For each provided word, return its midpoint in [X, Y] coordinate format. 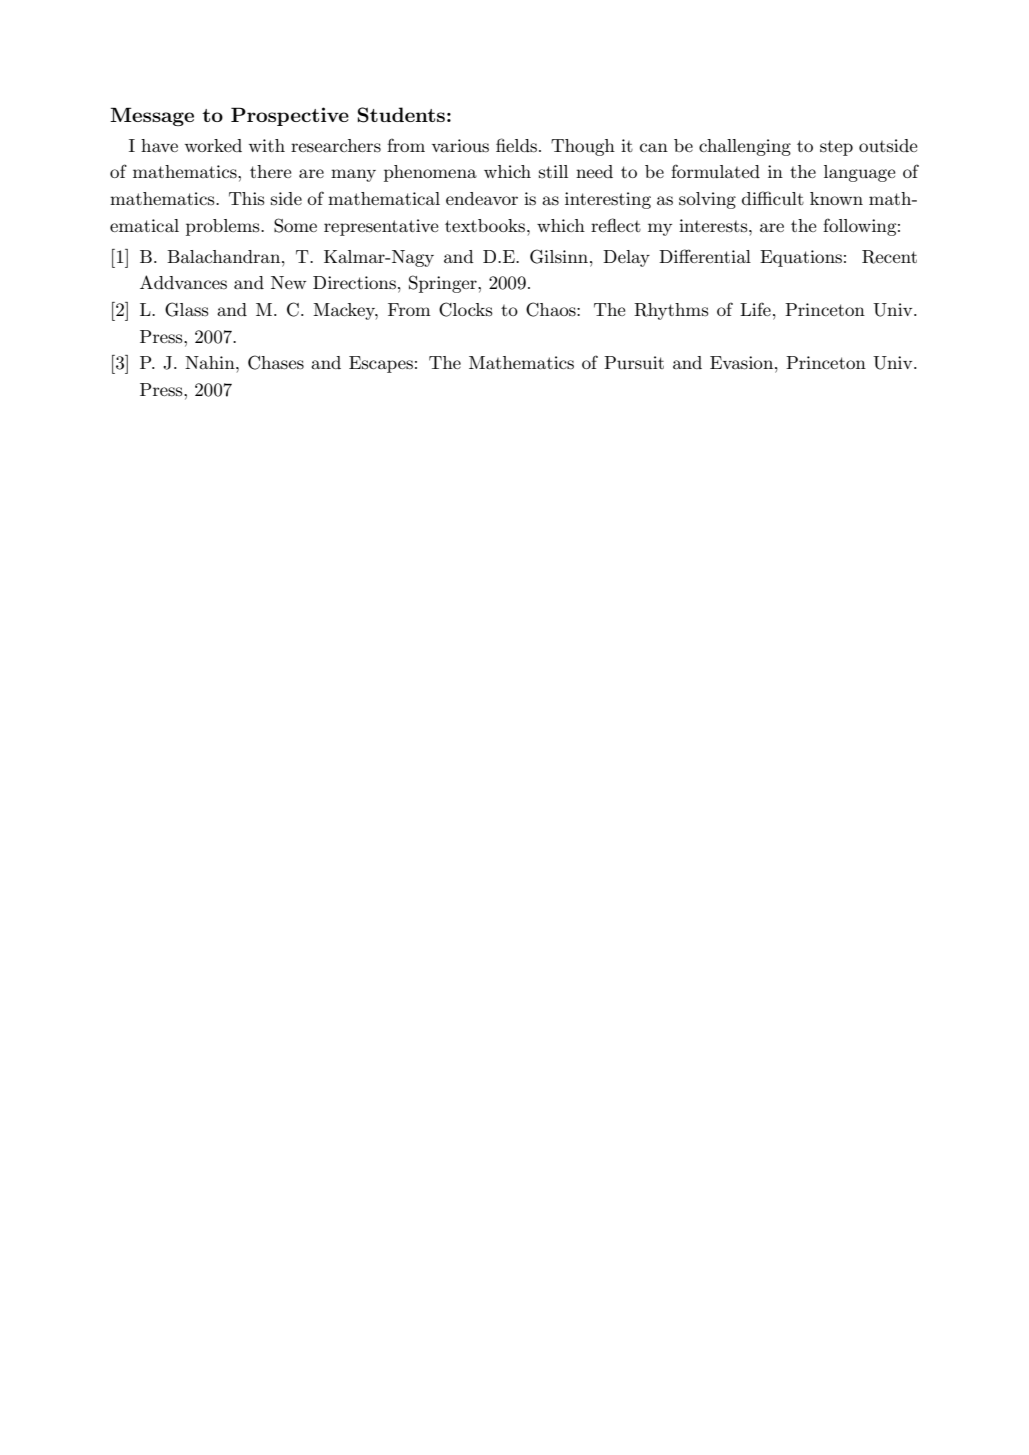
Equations [801, 258]
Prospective [290, 116]
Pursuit [634, 363]
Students [401, 115]
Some [295, 225]
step [836, 148]
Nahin [211, 362]
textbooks [486, 226]
